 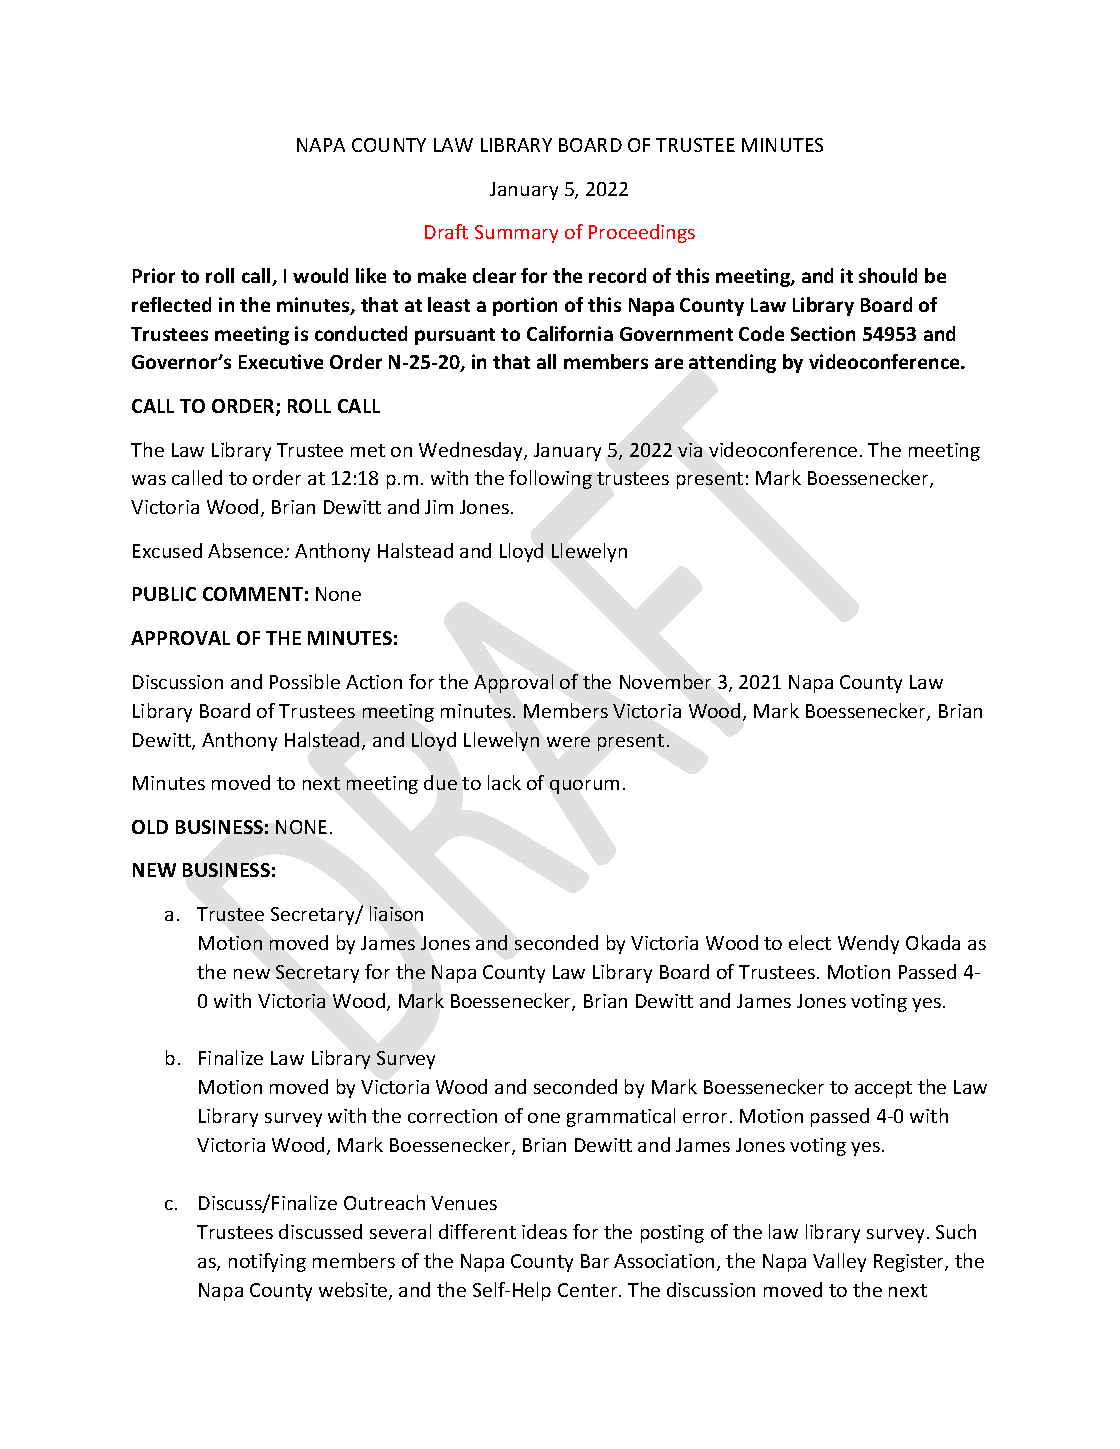 I want to click on should, so click(x=888, y=275).
